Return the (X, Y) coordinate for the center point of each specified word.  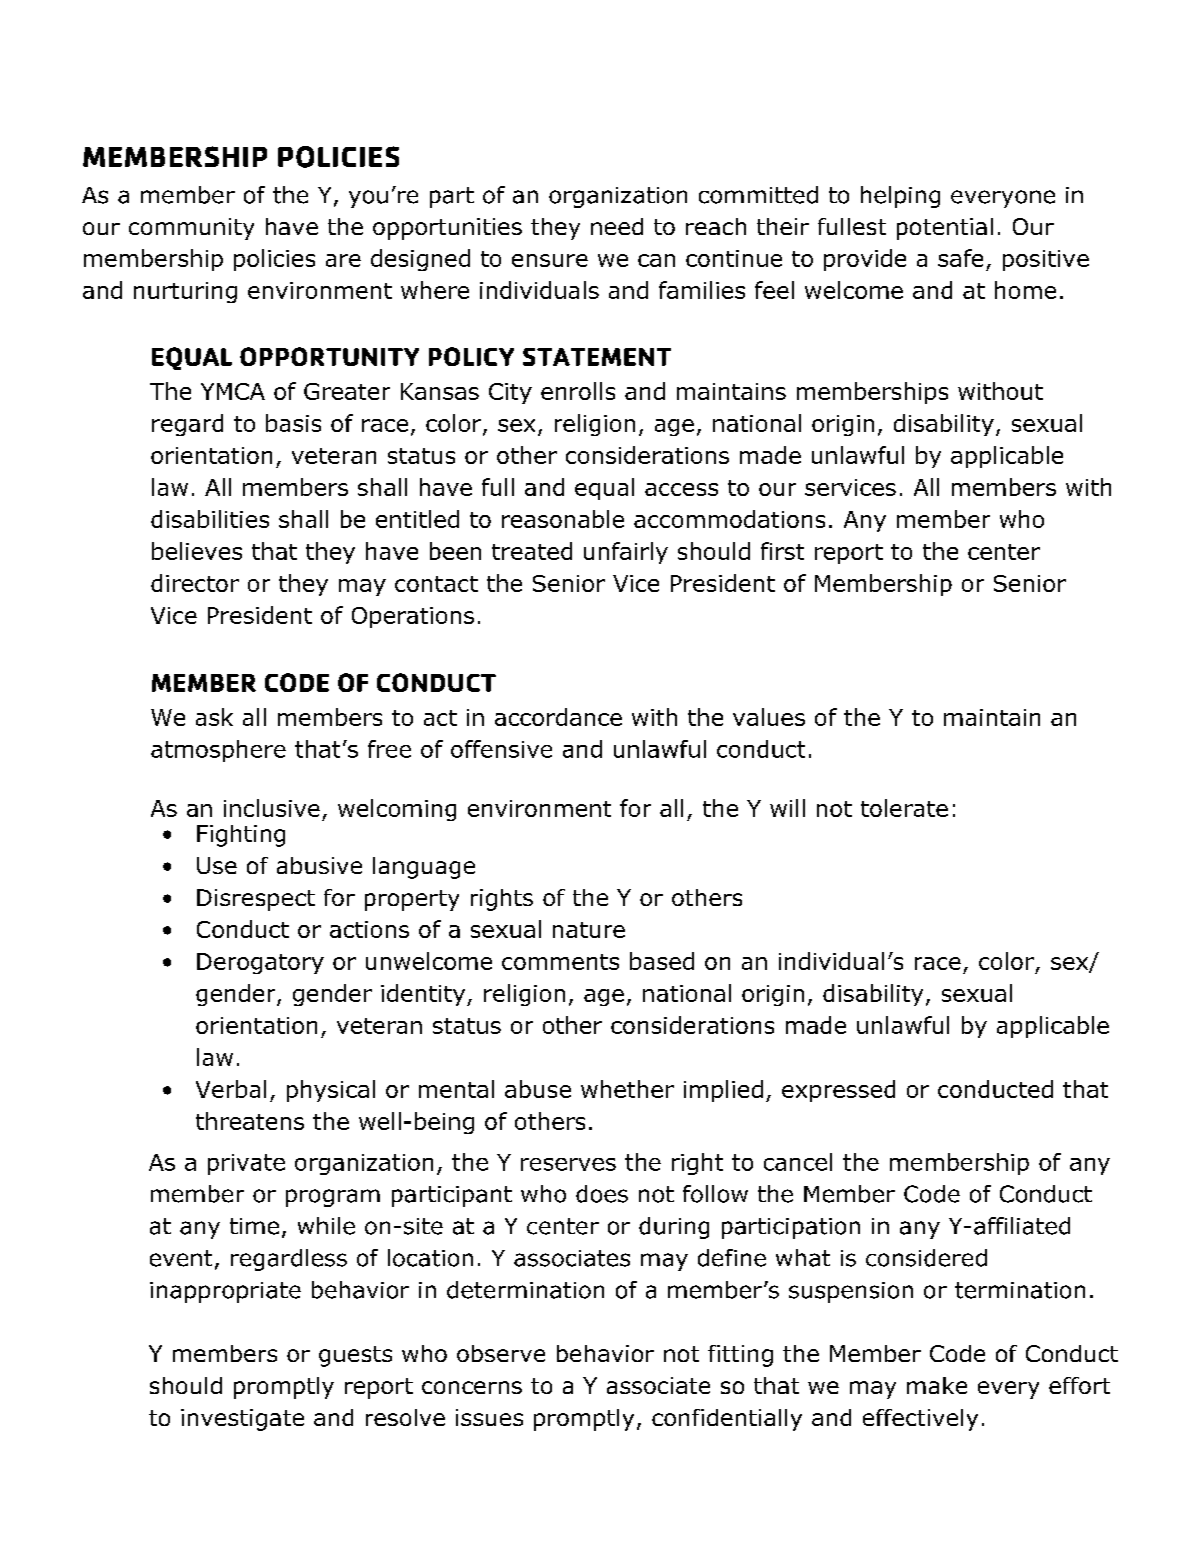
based (662, 961)
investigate (242, 1420)
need (617, 226)
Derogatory (260, 963)
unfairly (626, 553)
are (343, 260)
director (195, 583)
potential (945, 229)
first (782, 551)
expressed (838, 1091)
